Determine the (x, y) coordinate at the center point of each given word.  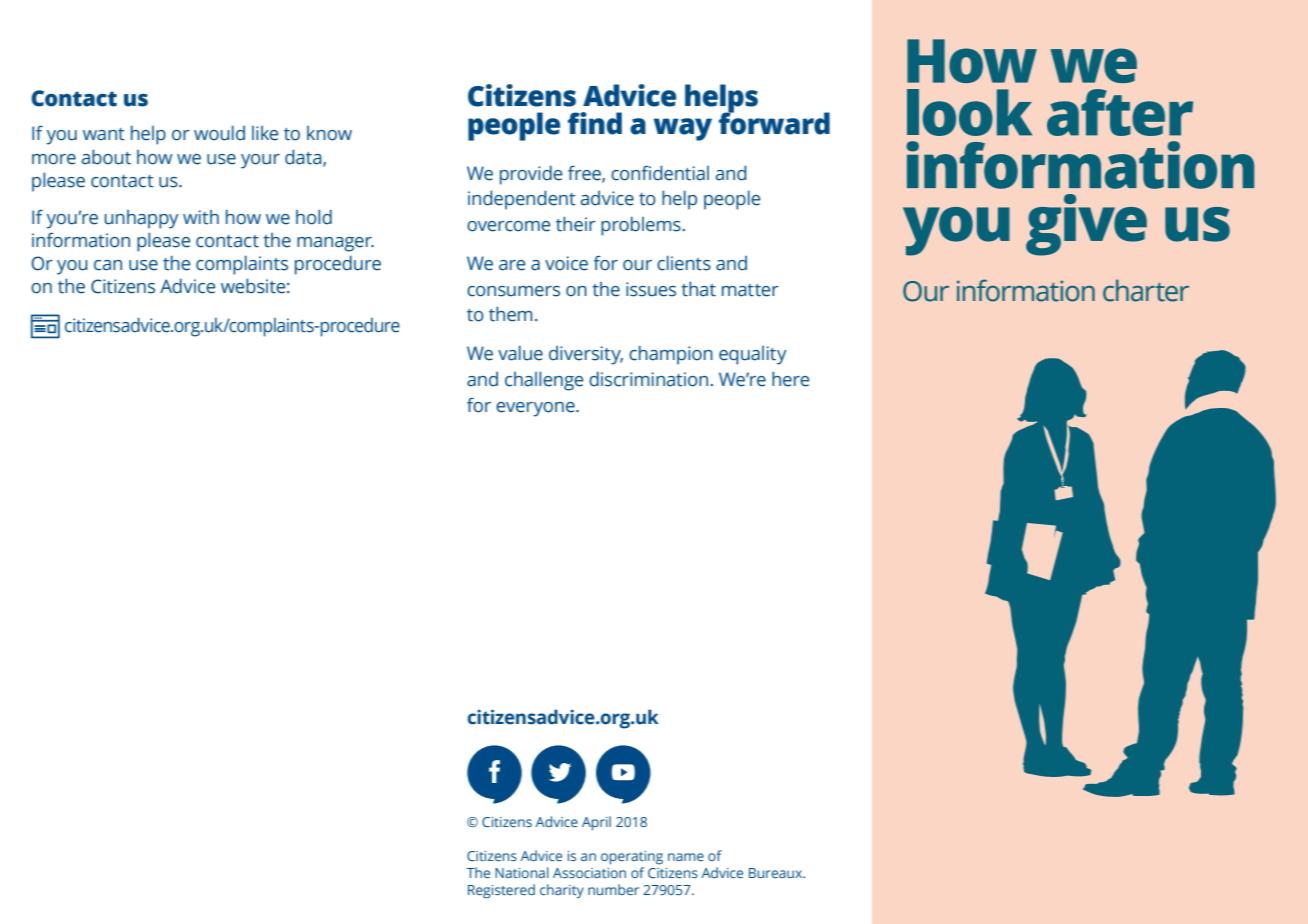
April (596, 823)
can (108, 265)
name (686, 857)
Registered (501, 891)
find (595, 123)
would (219, 133)
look (969, 112)
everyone (536, 409)
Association (589, 873)
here (790, 379)
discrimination (650, 379)
